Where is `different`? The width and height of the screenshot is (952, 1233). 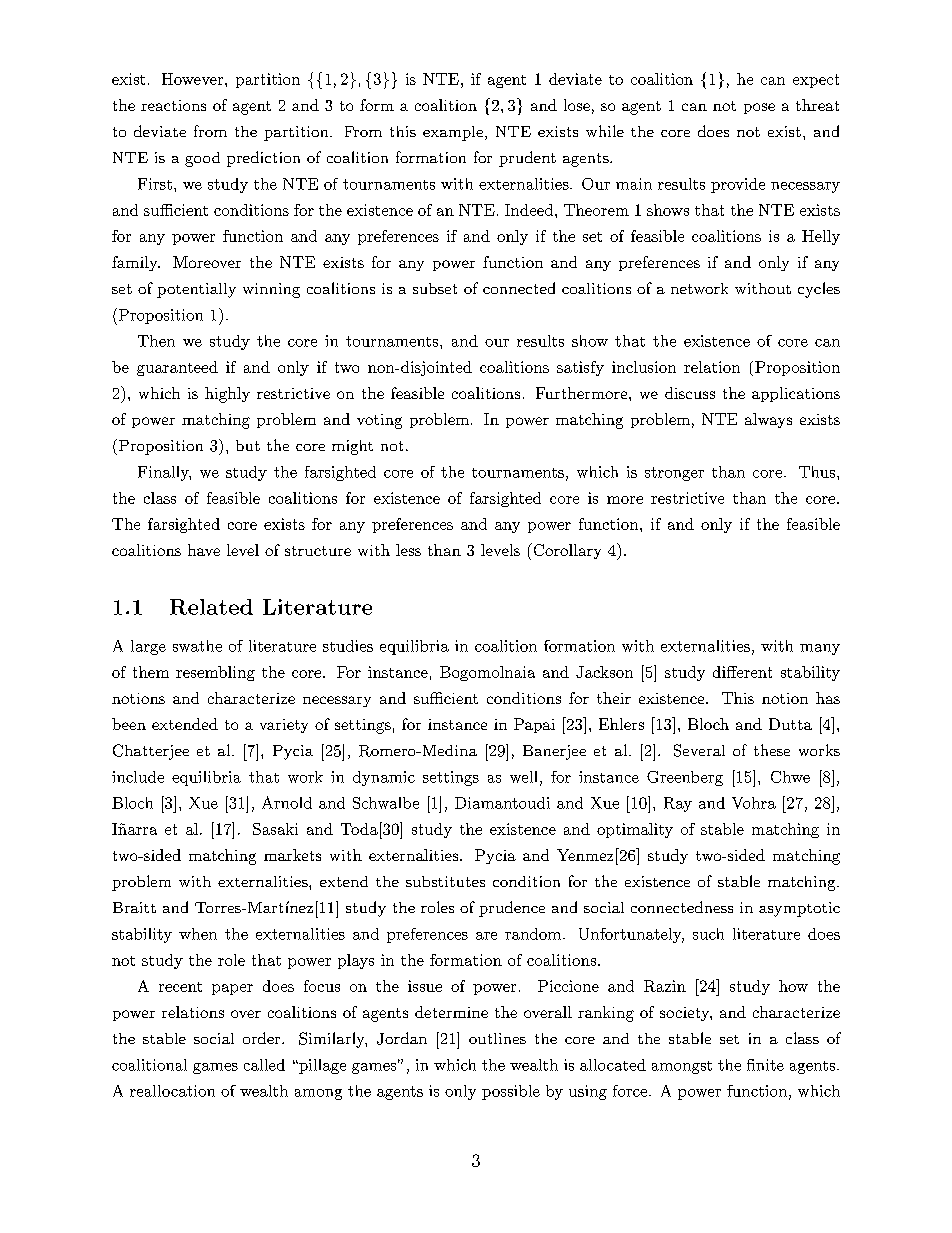 different is located at coordinates (742, 672).
